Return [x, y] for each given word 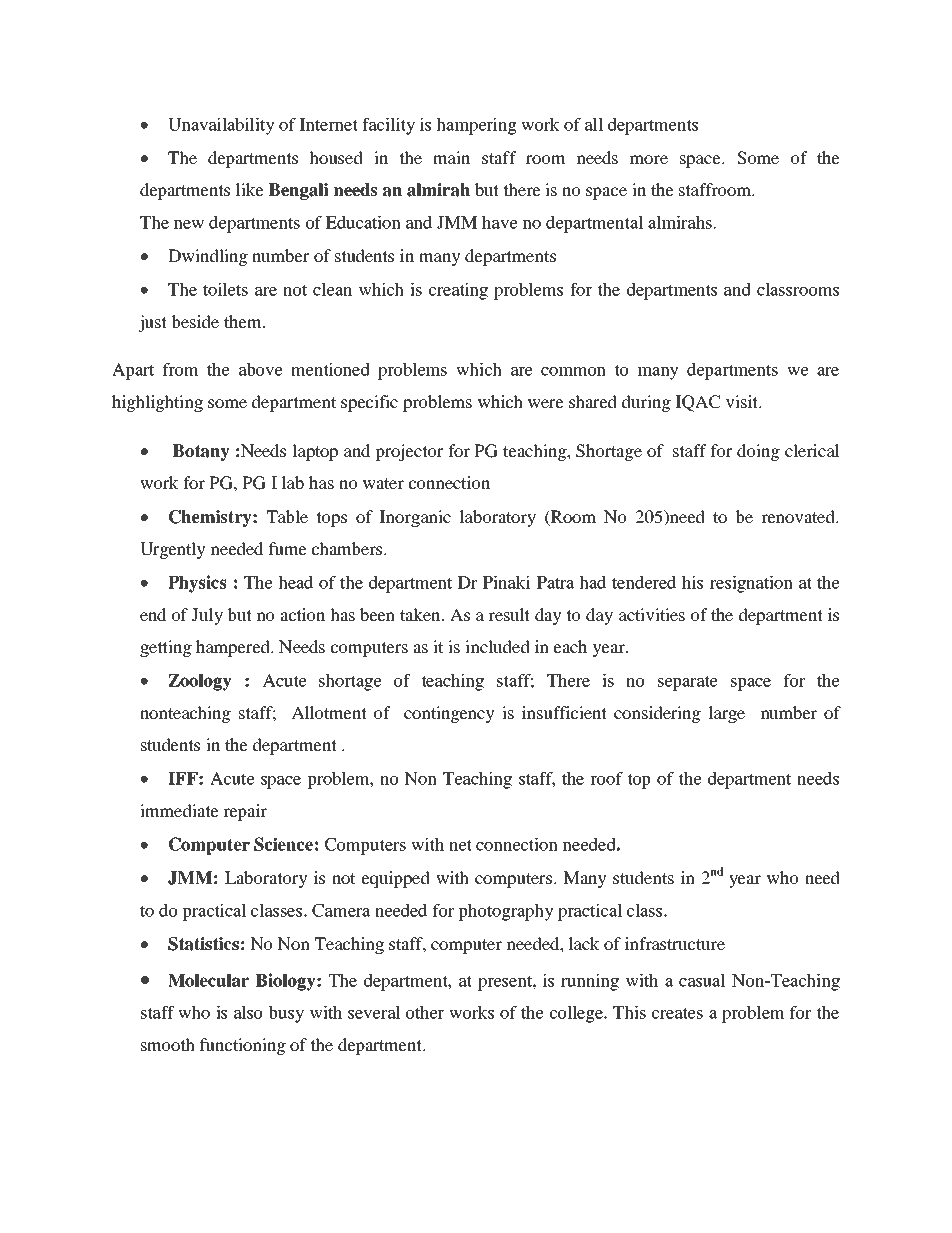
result [509, 614]
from [181, 369]
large [727, 714]
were [546, 403]
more [649, 159]
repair [245, 812]
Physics [197, 584]
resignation [751, 584]
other [425, 1012]
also [248, 1012]
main [451, 157]
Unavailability [221, 126]
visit [743, 401]
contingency [449, 714]
